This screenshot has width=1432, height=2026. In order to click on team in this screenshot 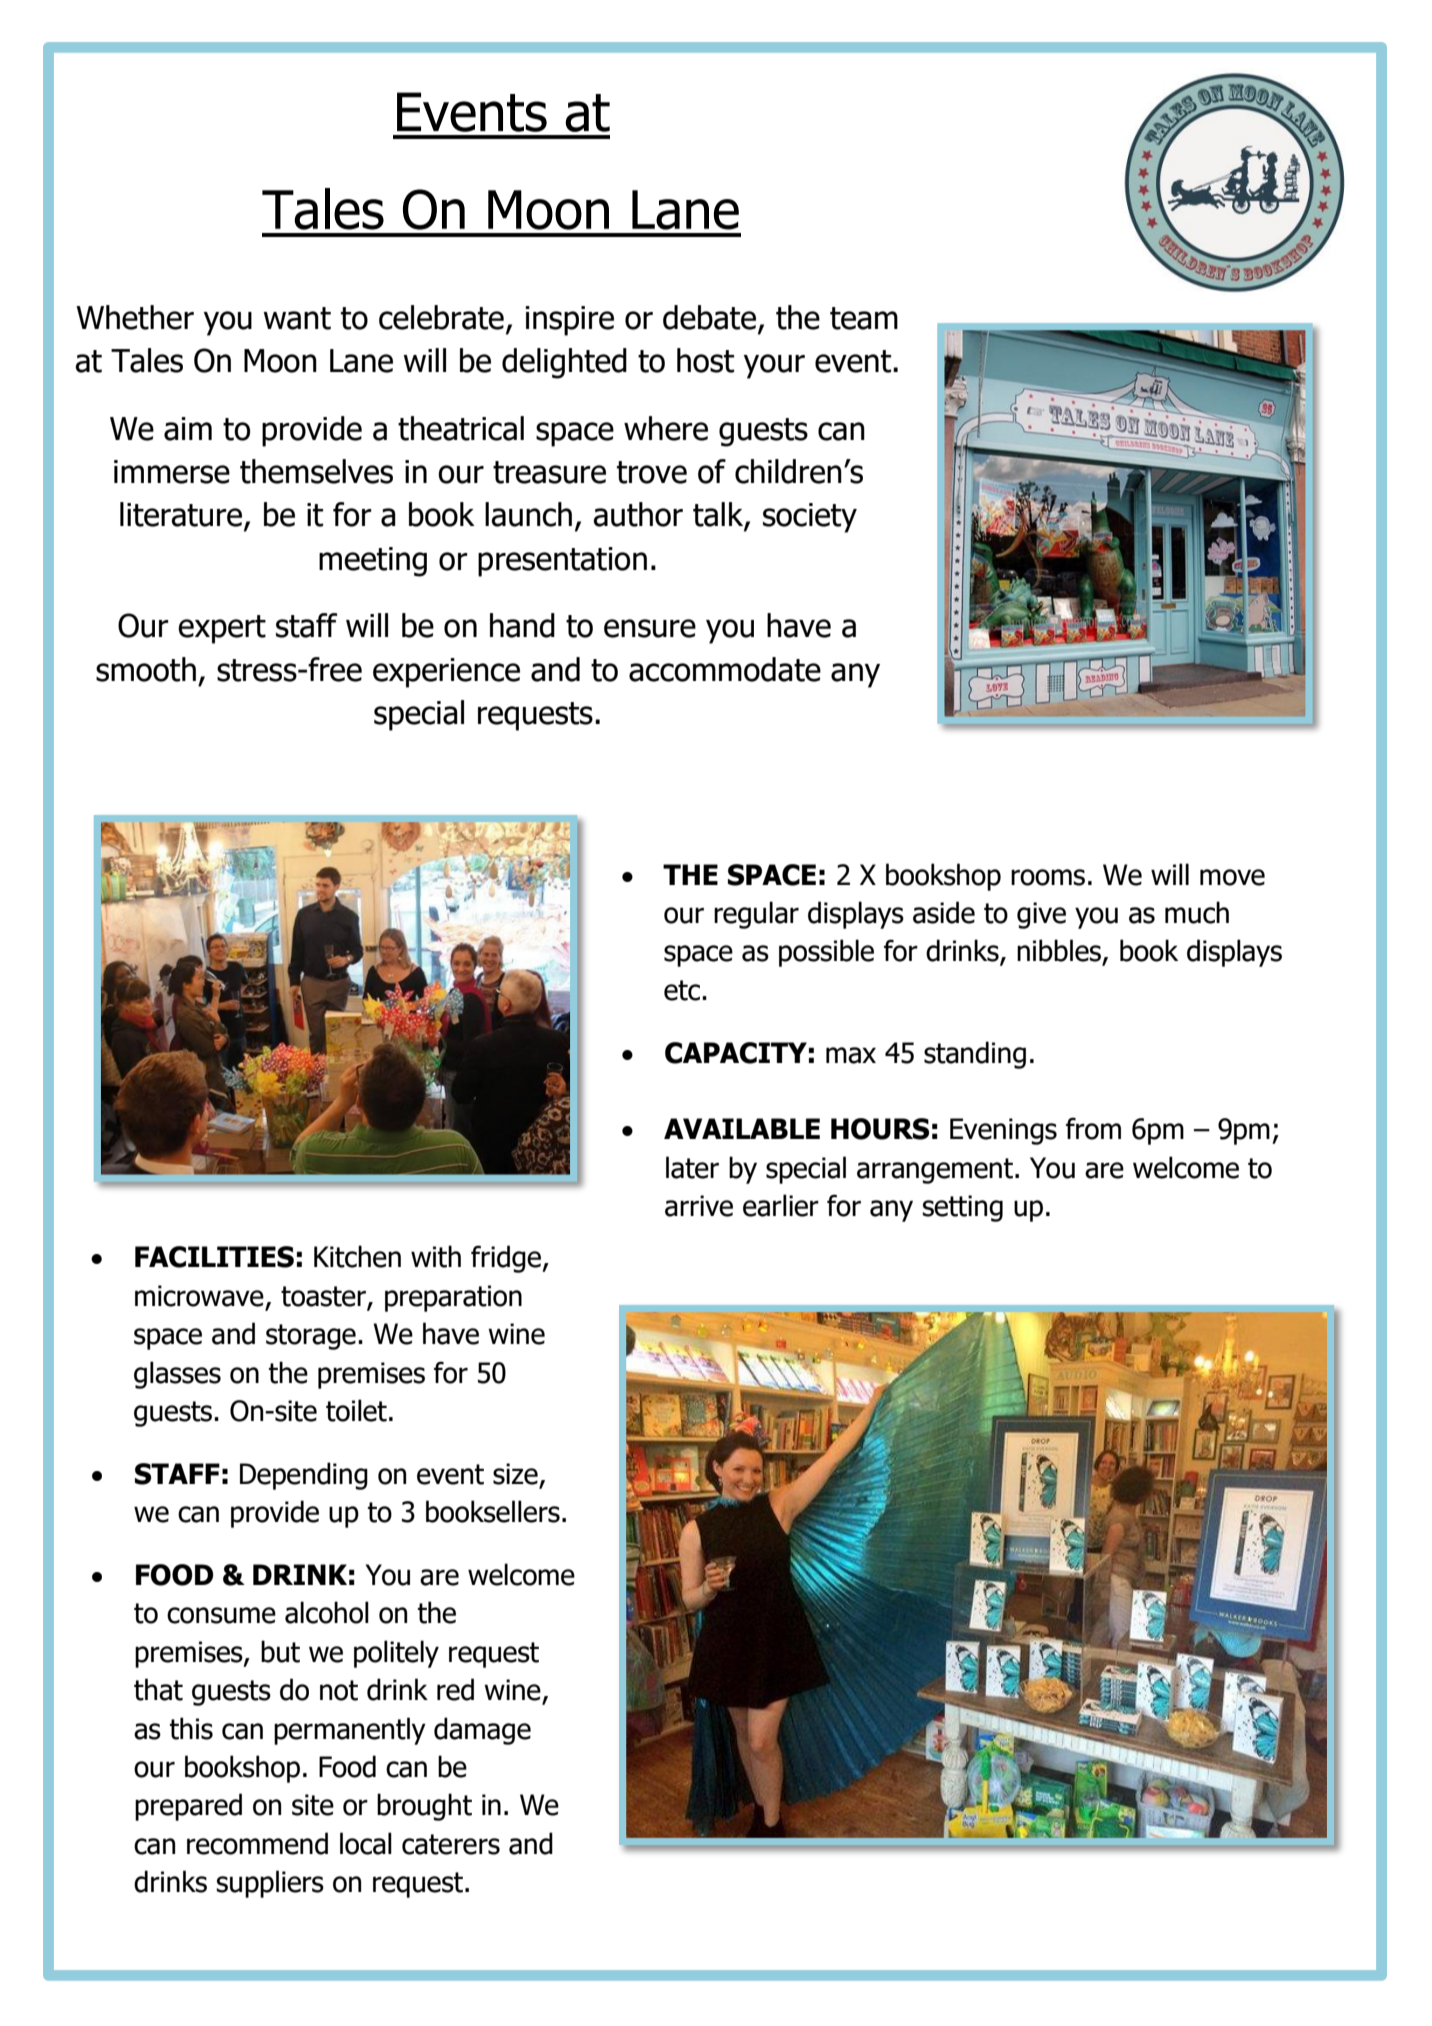, I will do `click(864, 318)`.
